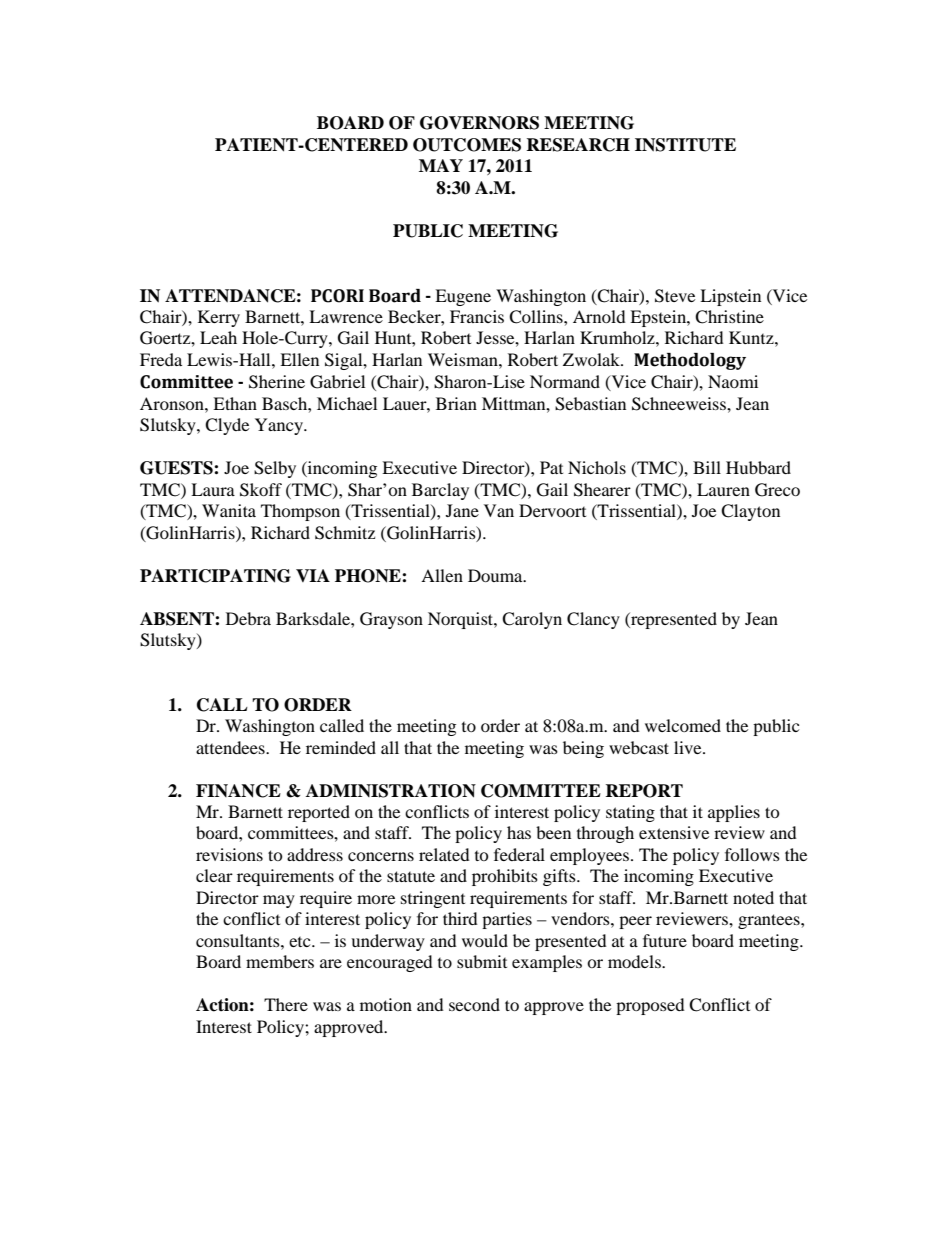 This screenshot has height=1233, width=952. I want to click on ADMINISTRATION, so click(391, 791).
